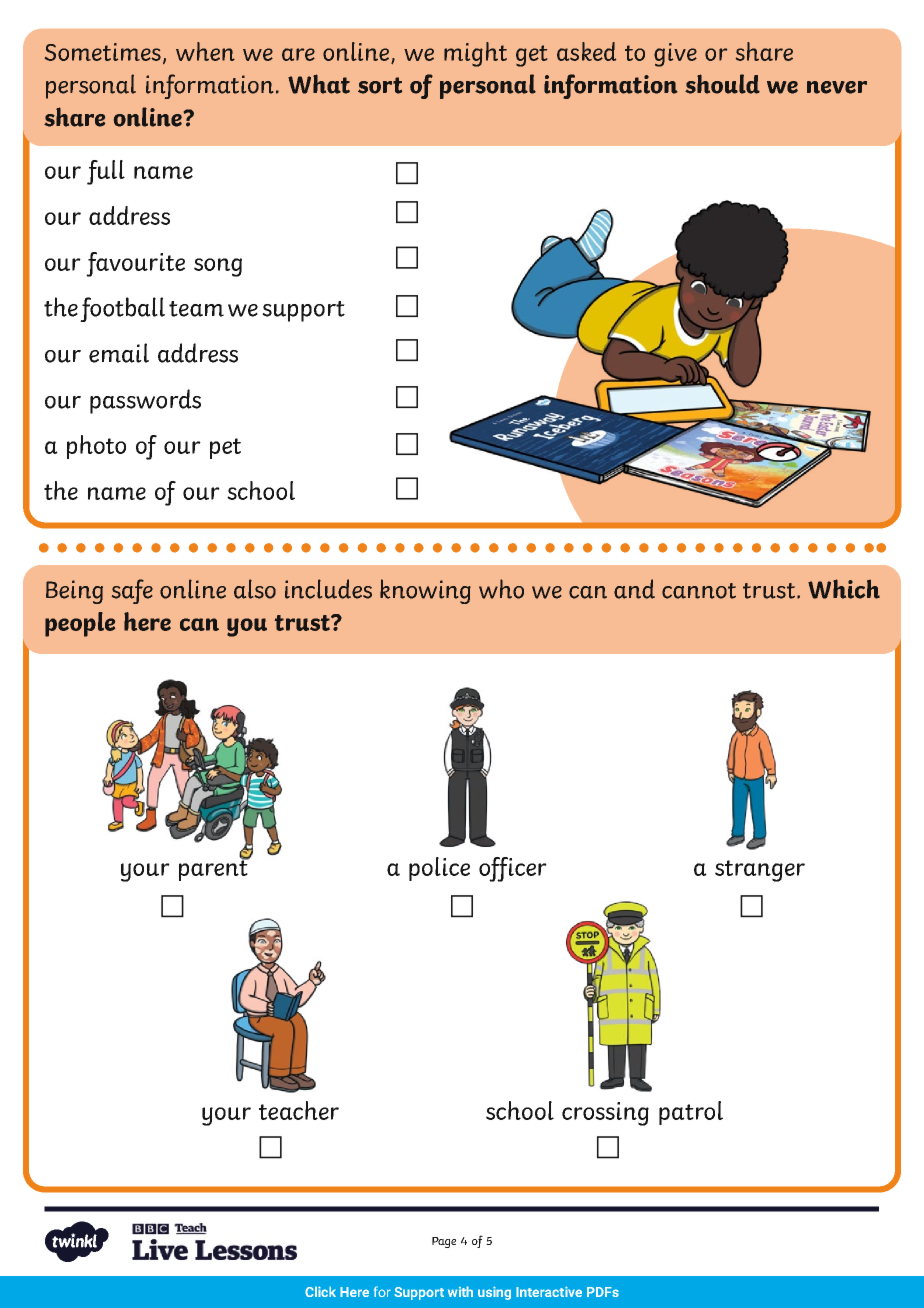 This image has width=924, height=1308. I want to click on pet, so click(225, 448).
